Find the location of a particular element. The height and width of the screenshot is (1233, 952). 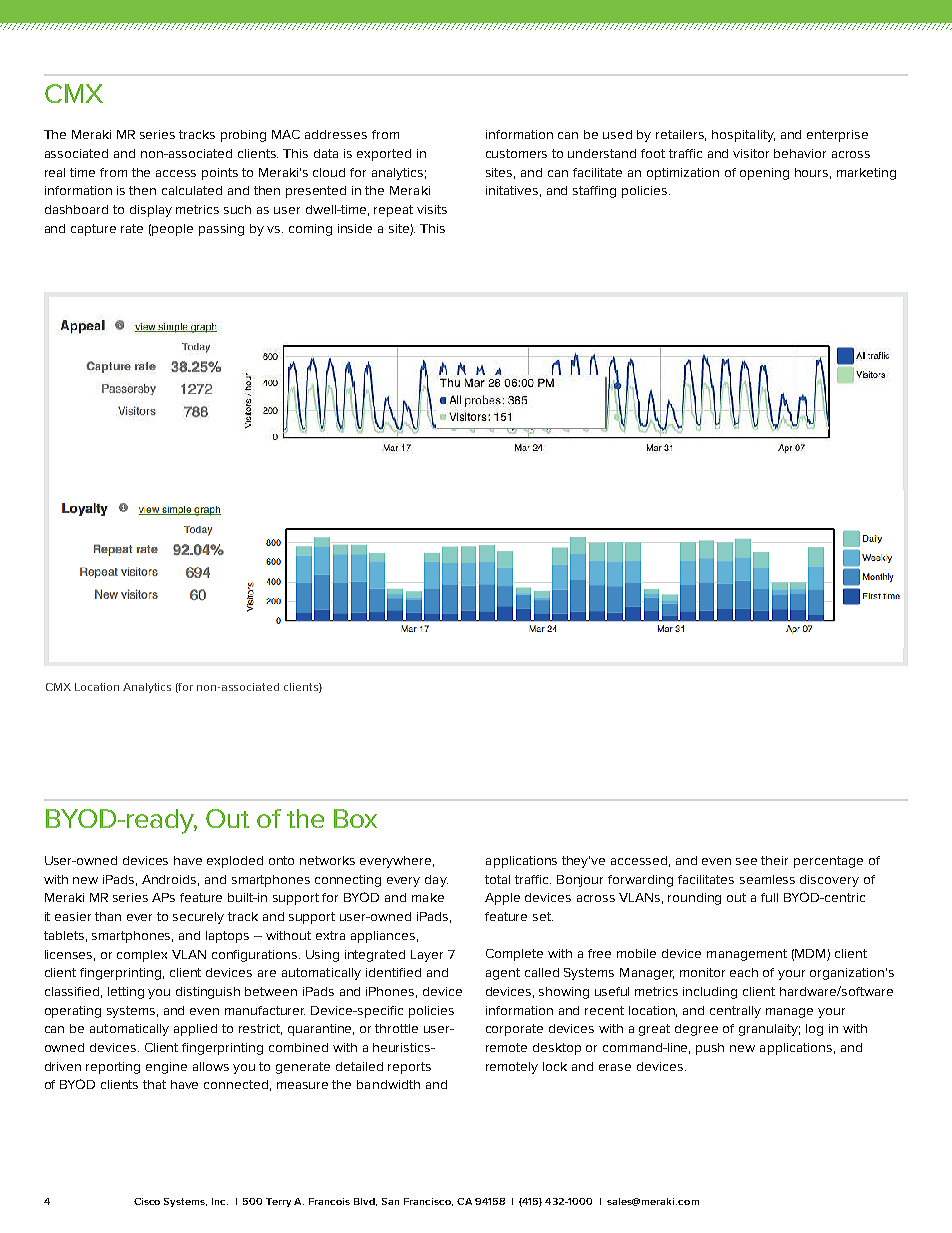

opening is located at coordinates (764, 174).
